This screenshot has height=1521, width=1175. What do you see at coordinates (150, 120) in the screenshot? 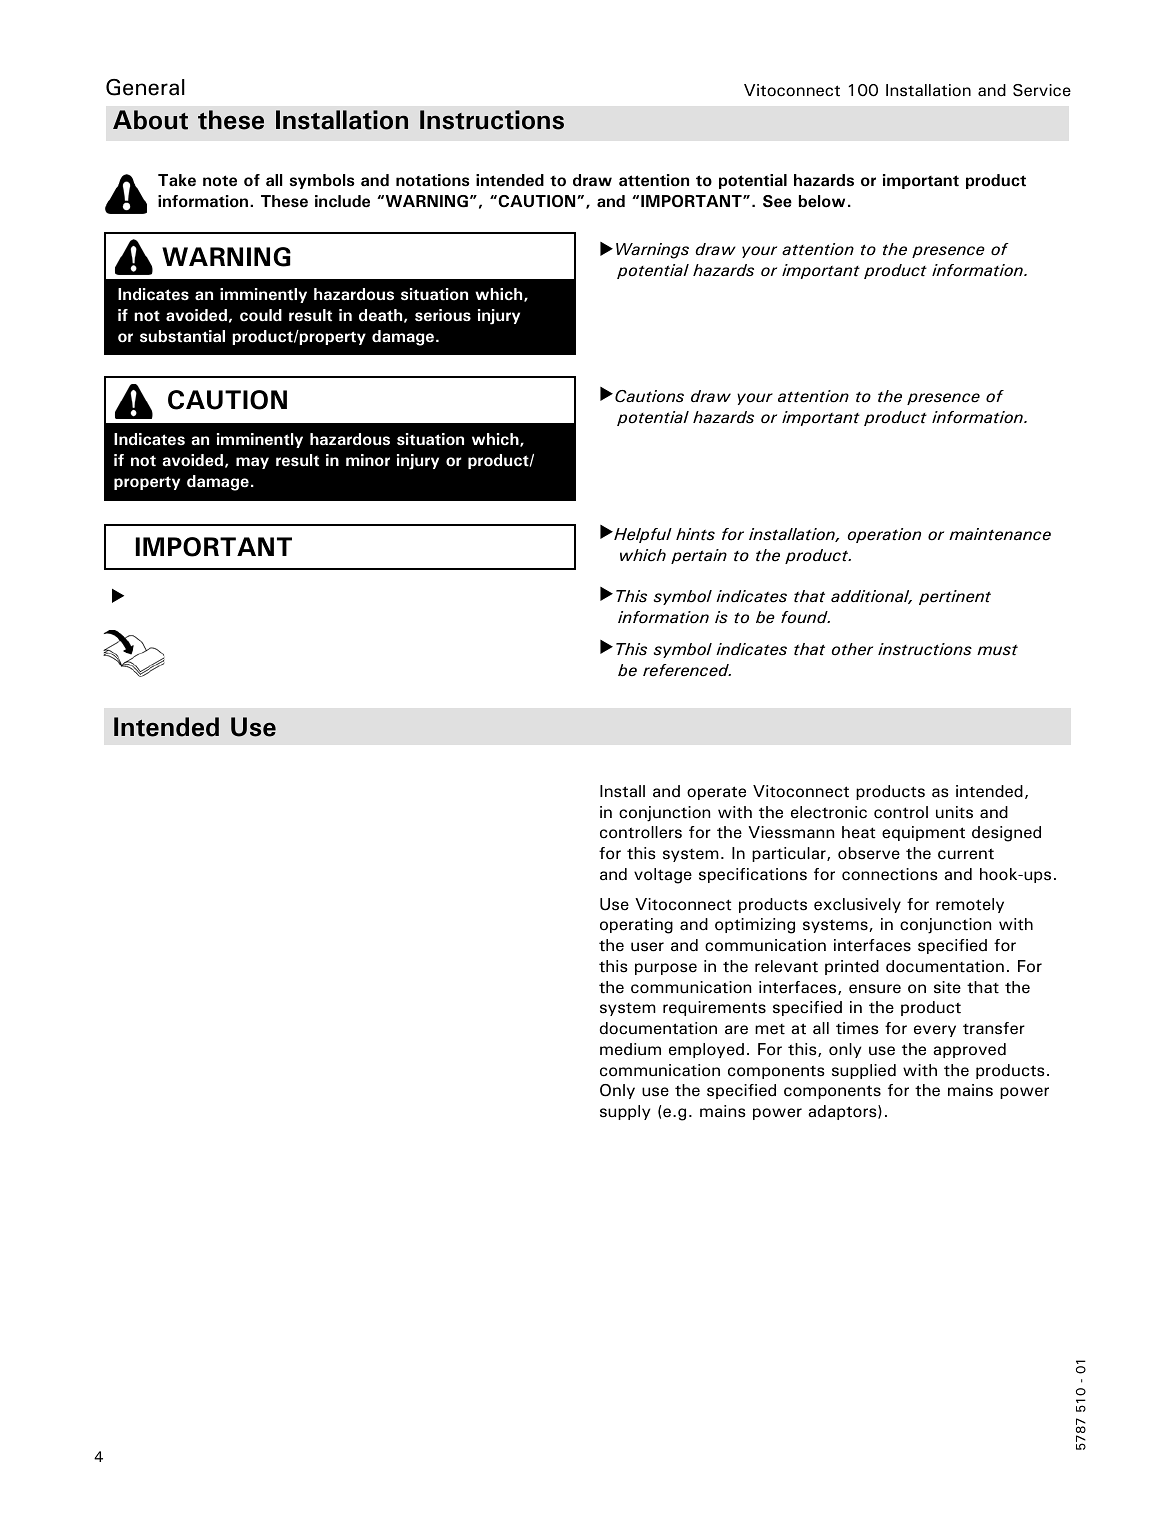
I see `About` at bounding box center [150, 120].
